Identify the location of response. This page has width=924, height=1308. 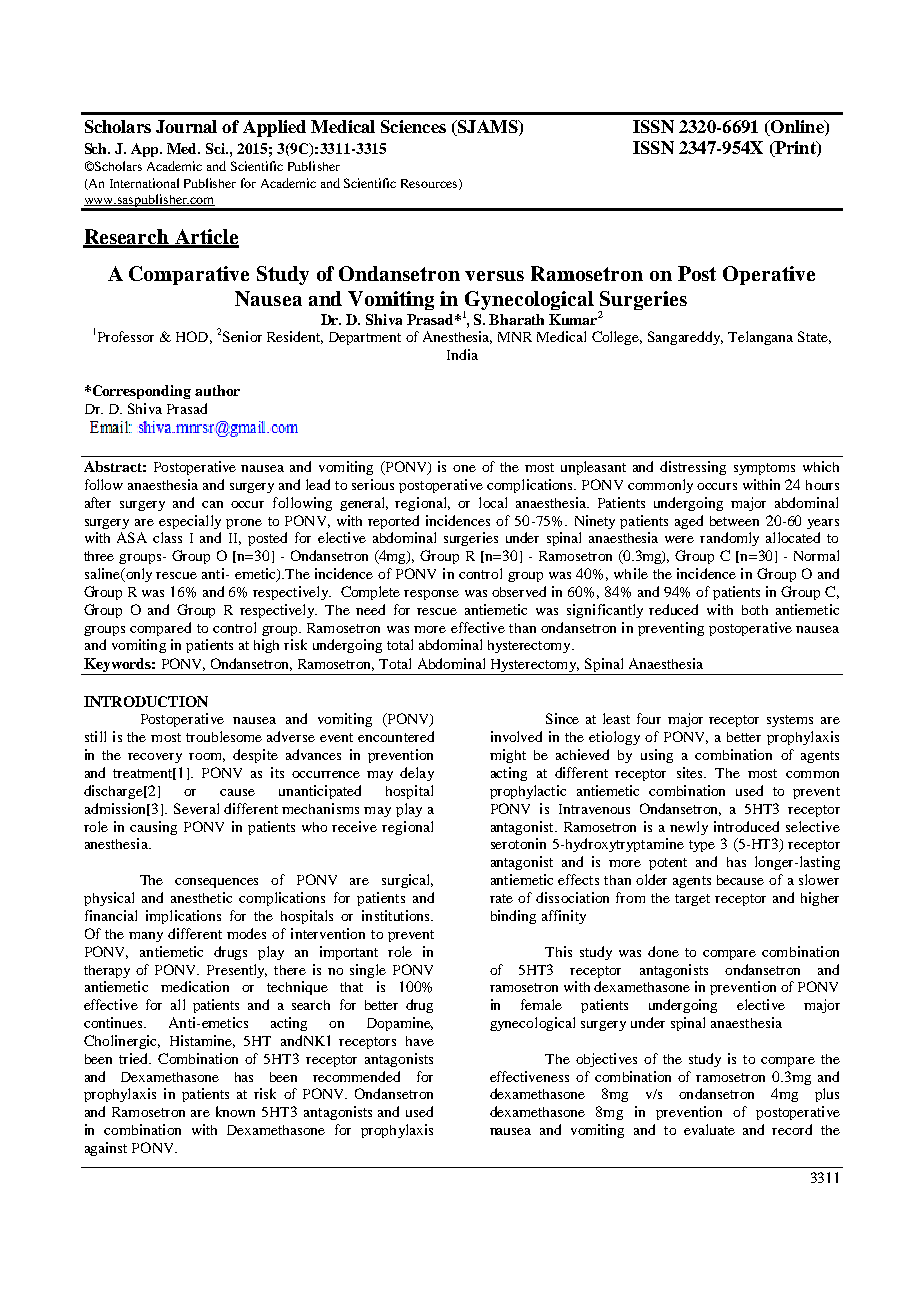
(431, 595).
